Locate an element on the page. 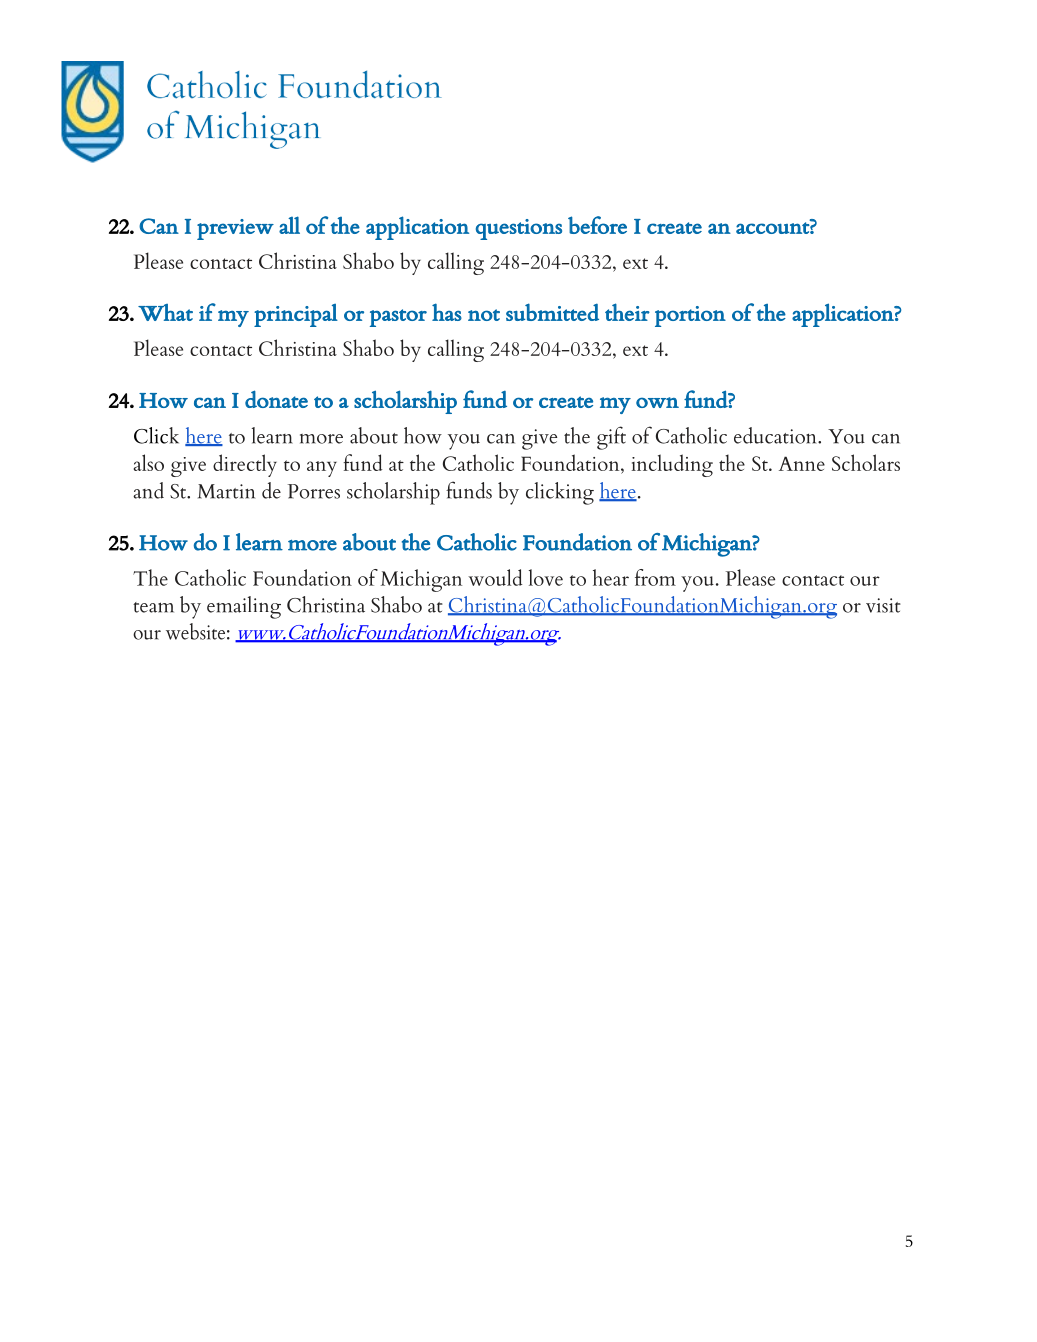 The image size is (1037, 1342). visit is located at coordinates (883, 605).
